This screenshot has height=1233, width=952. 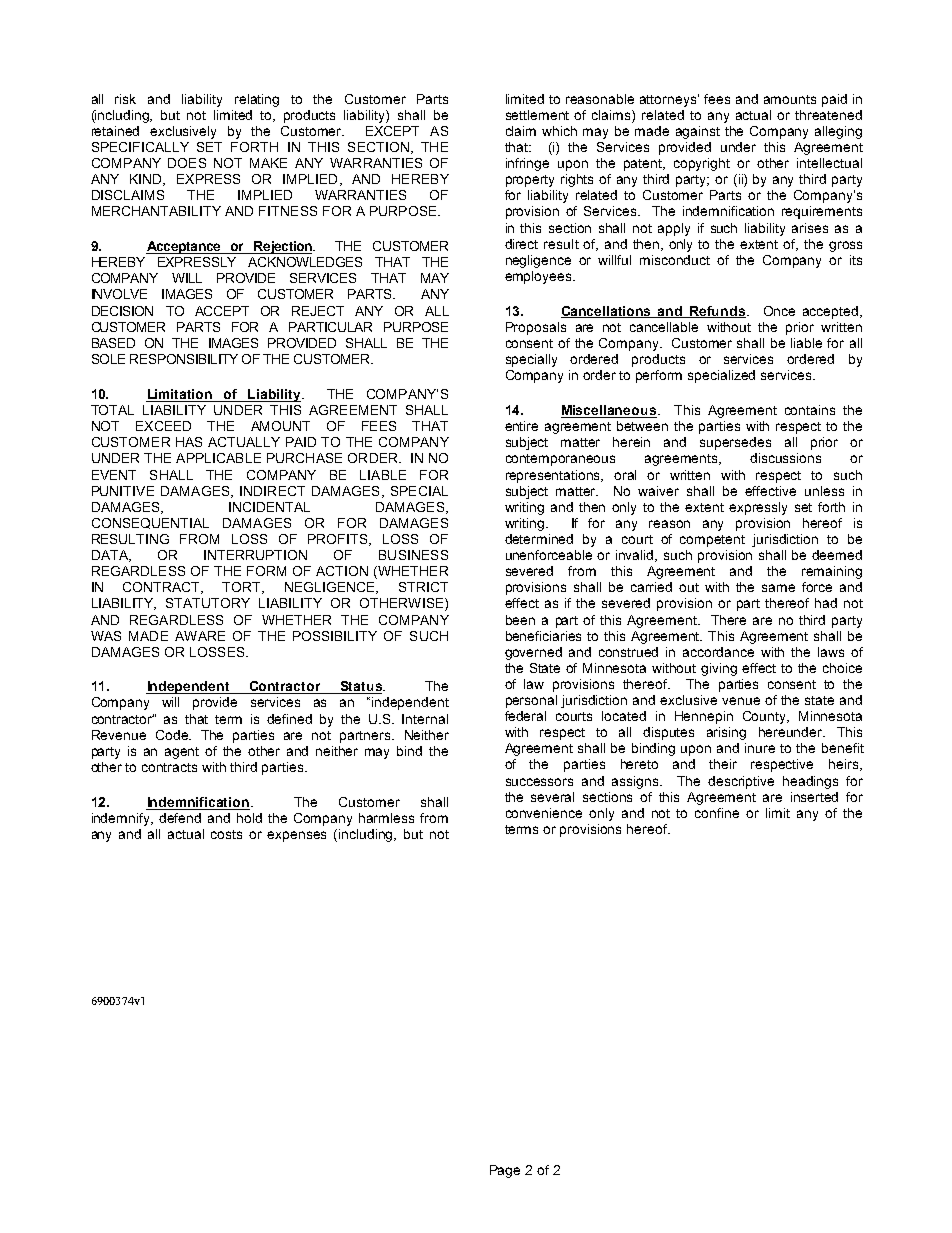 I want to click on against, so click(x=698, y=132).
